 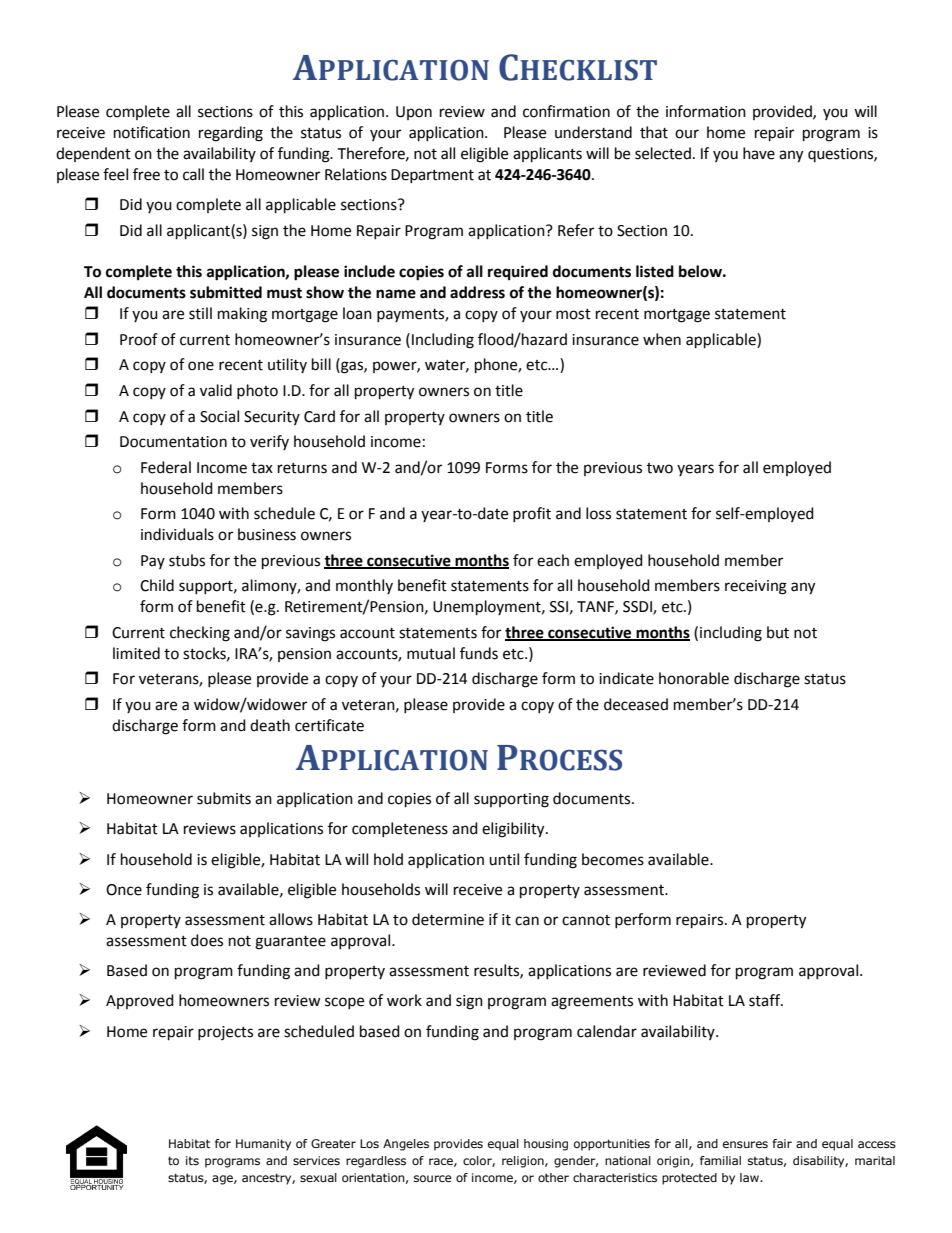 I want to click on have, so click(x=759, y=153).
